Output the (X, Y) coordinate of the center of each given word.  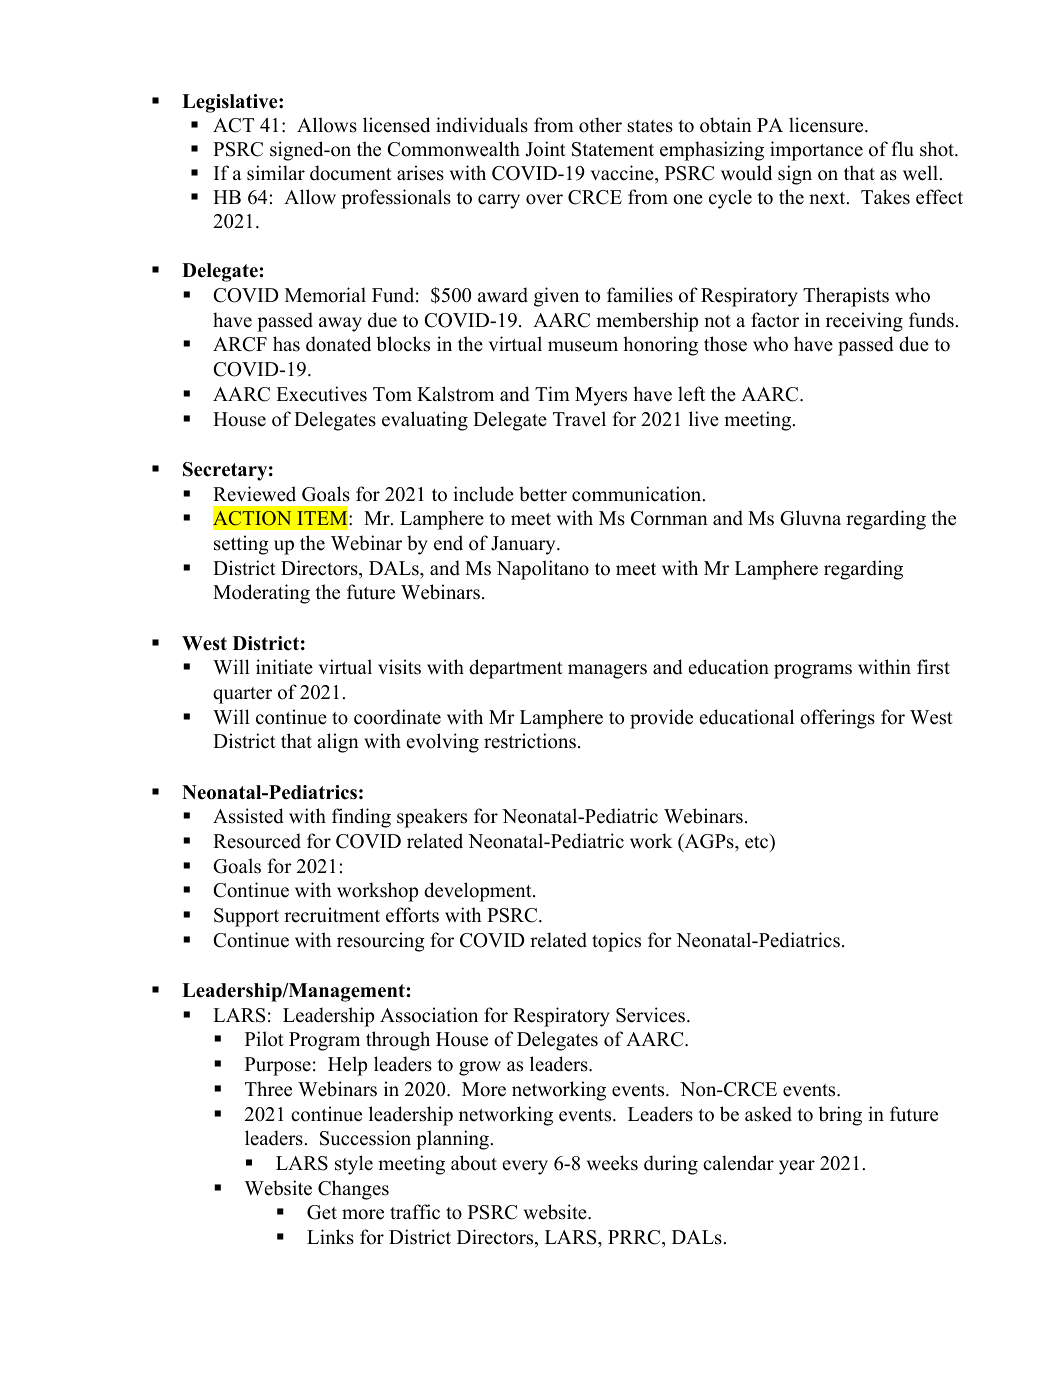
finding (361, 818)
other (600, 125)
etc (758, 841)
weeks (612, 1163)
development (479, 892)
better (543, 494)
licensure (827, 125)
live (704, 419)
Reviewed (254, 494)
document (351, 173)
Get (322, 1212)
